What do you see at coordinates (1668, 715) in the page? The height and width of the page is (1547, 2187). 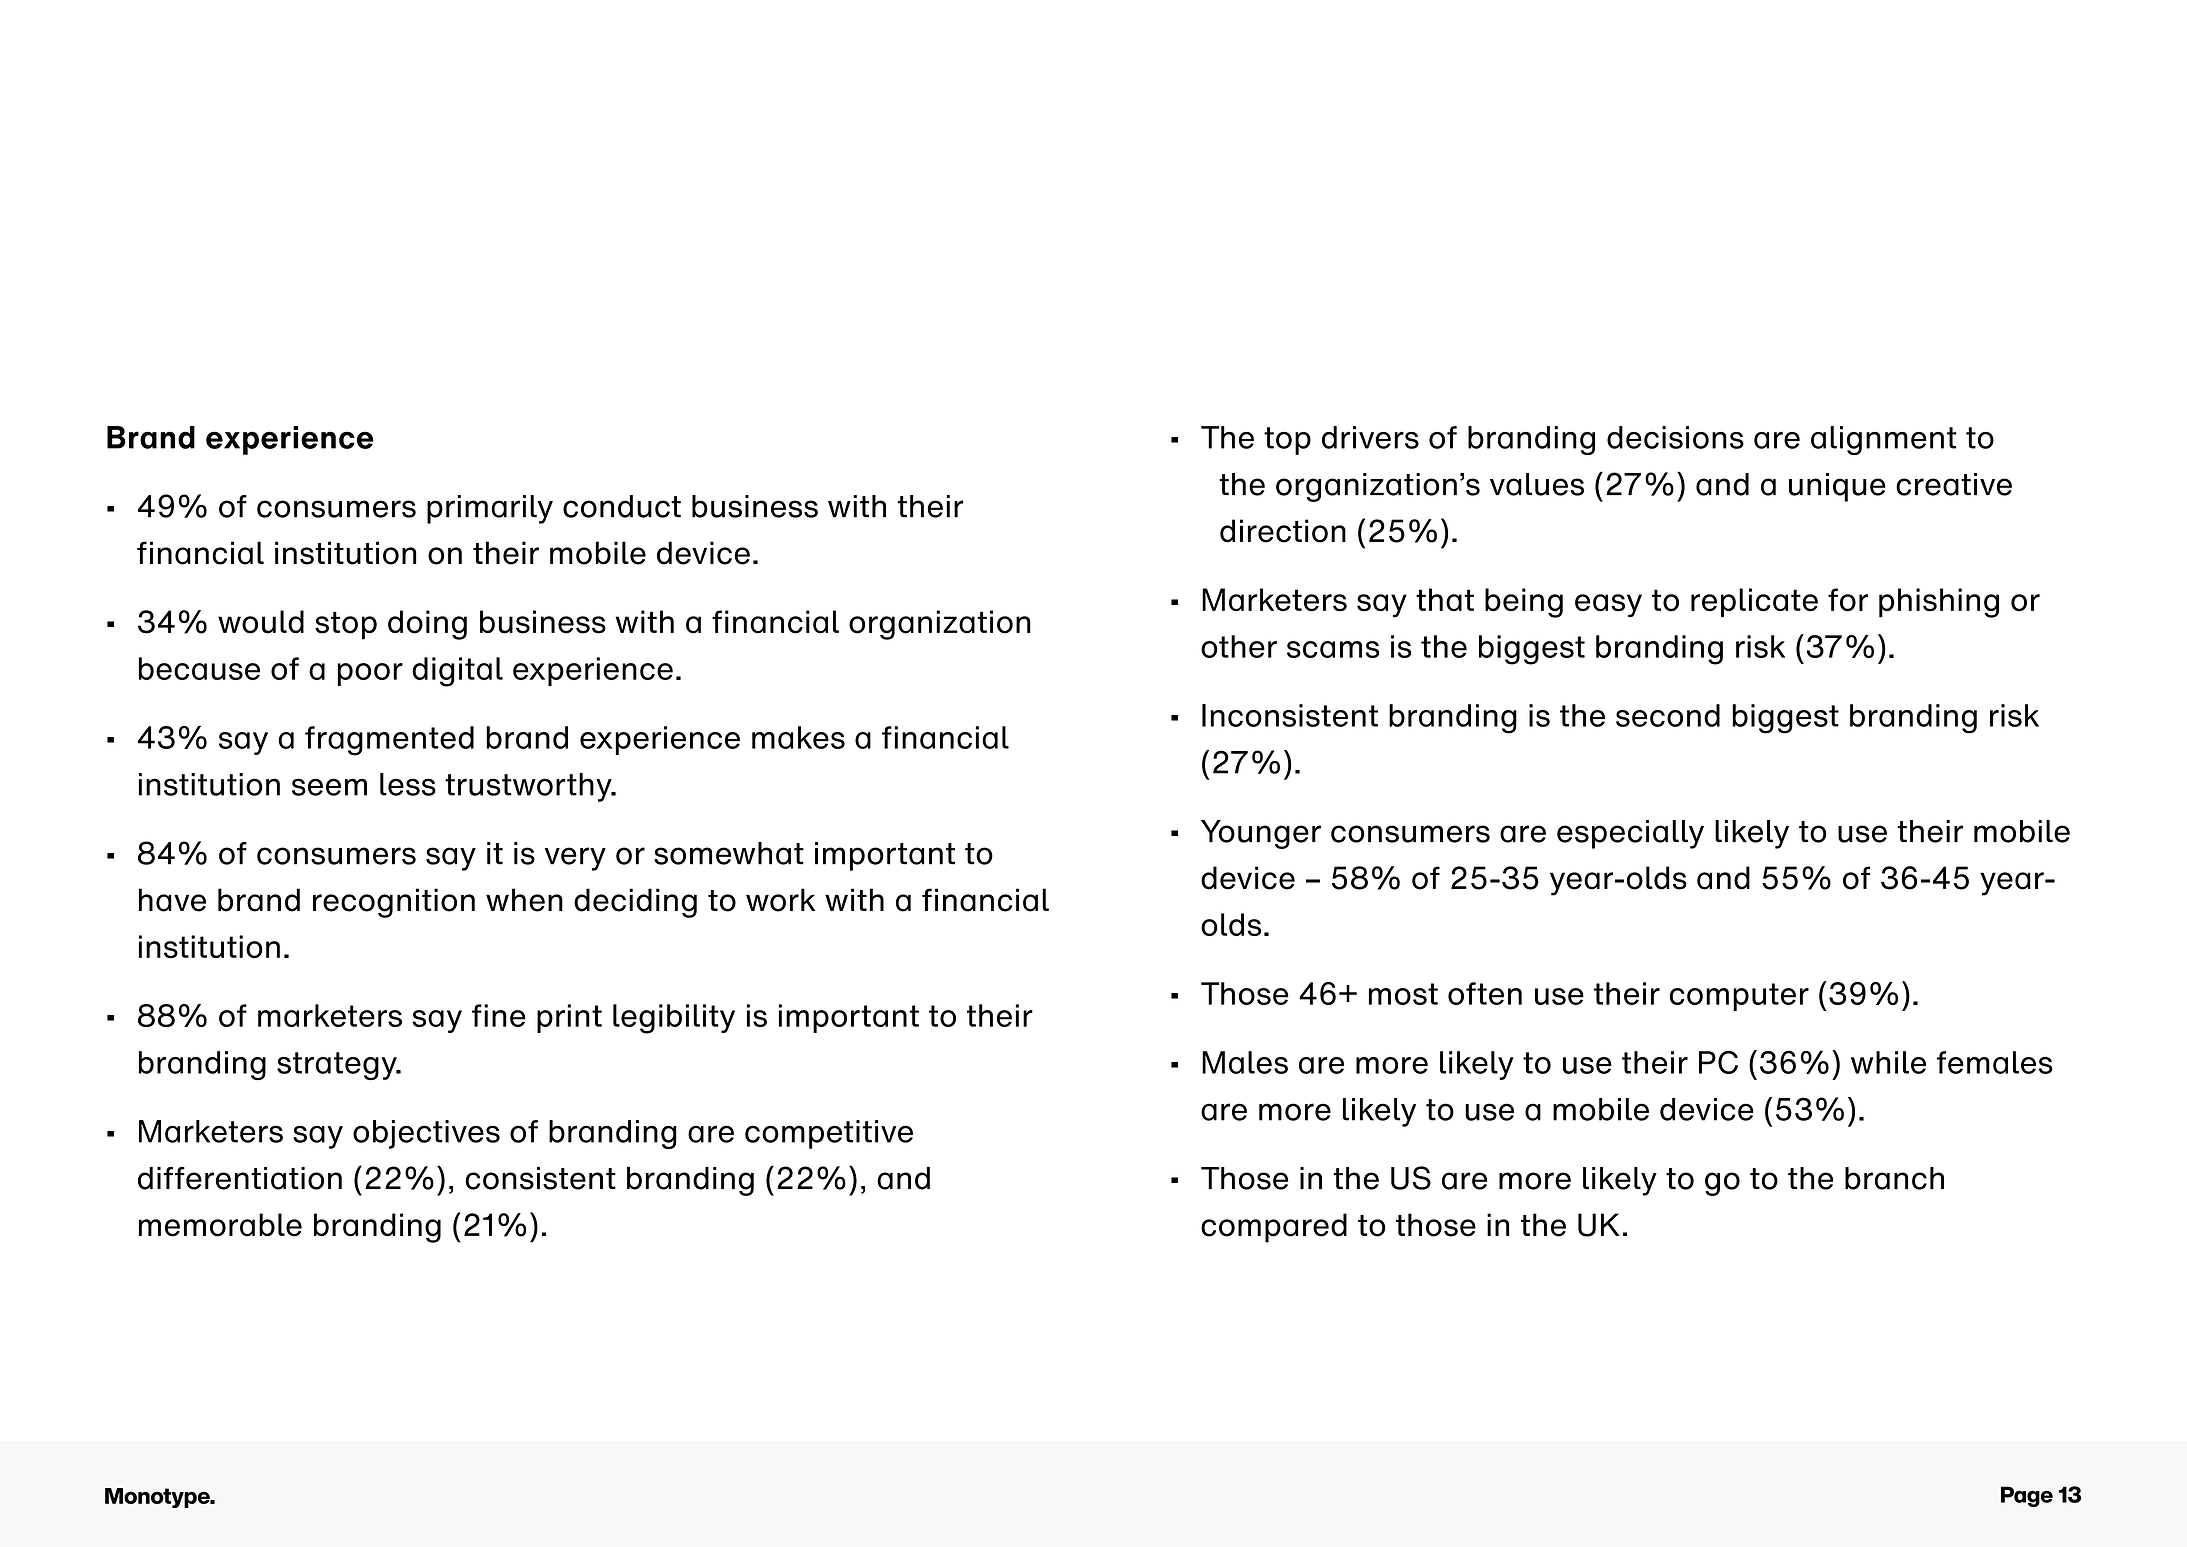 I see `second` at bounding box center [1668, 715].
